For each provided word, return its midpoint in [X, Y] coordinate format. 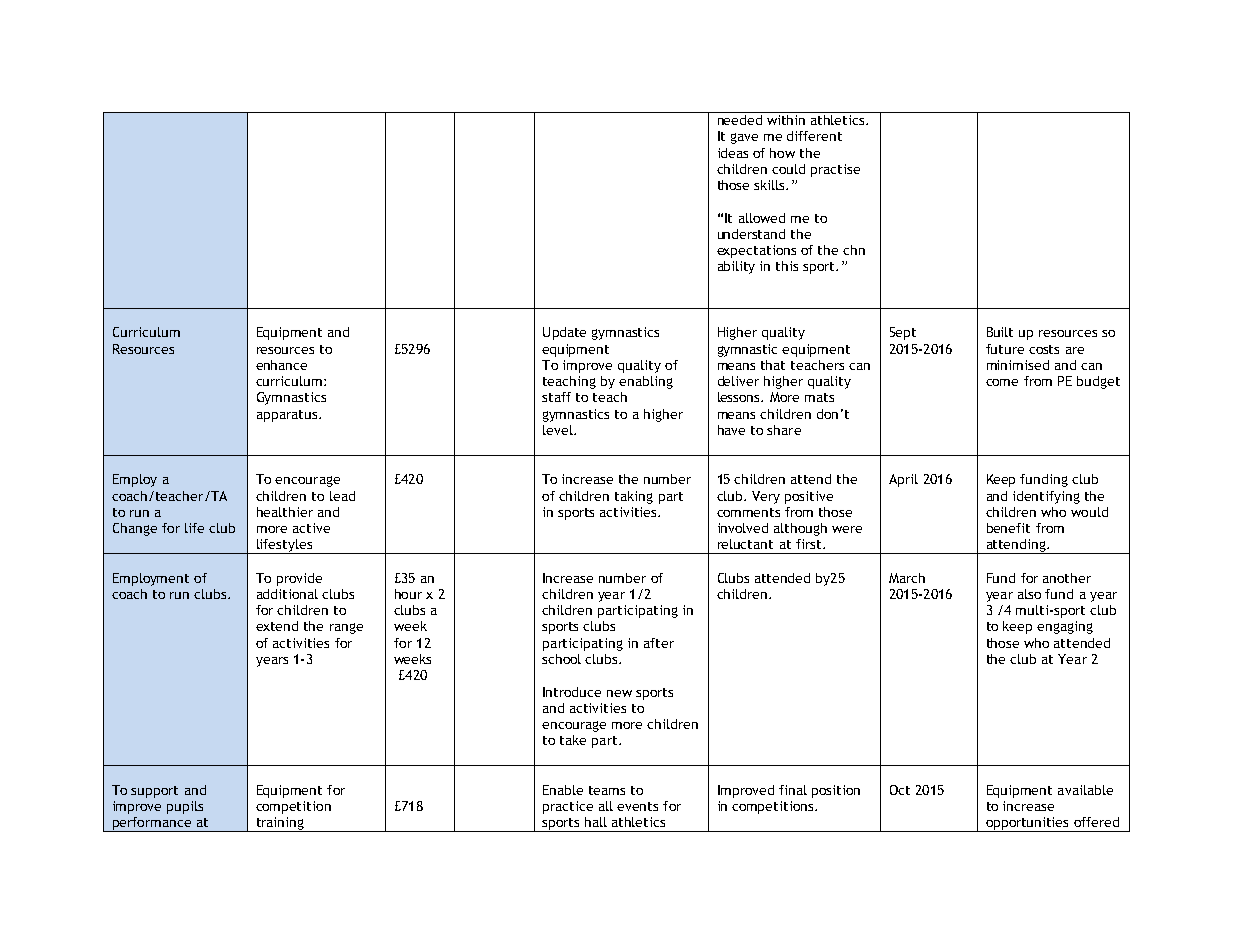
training [280, 824]
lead [342, 496]
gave [744, 138]
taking [634, 497]
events [637, 806]
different [814, 136]
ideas [733, 153]
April [903, 480]
